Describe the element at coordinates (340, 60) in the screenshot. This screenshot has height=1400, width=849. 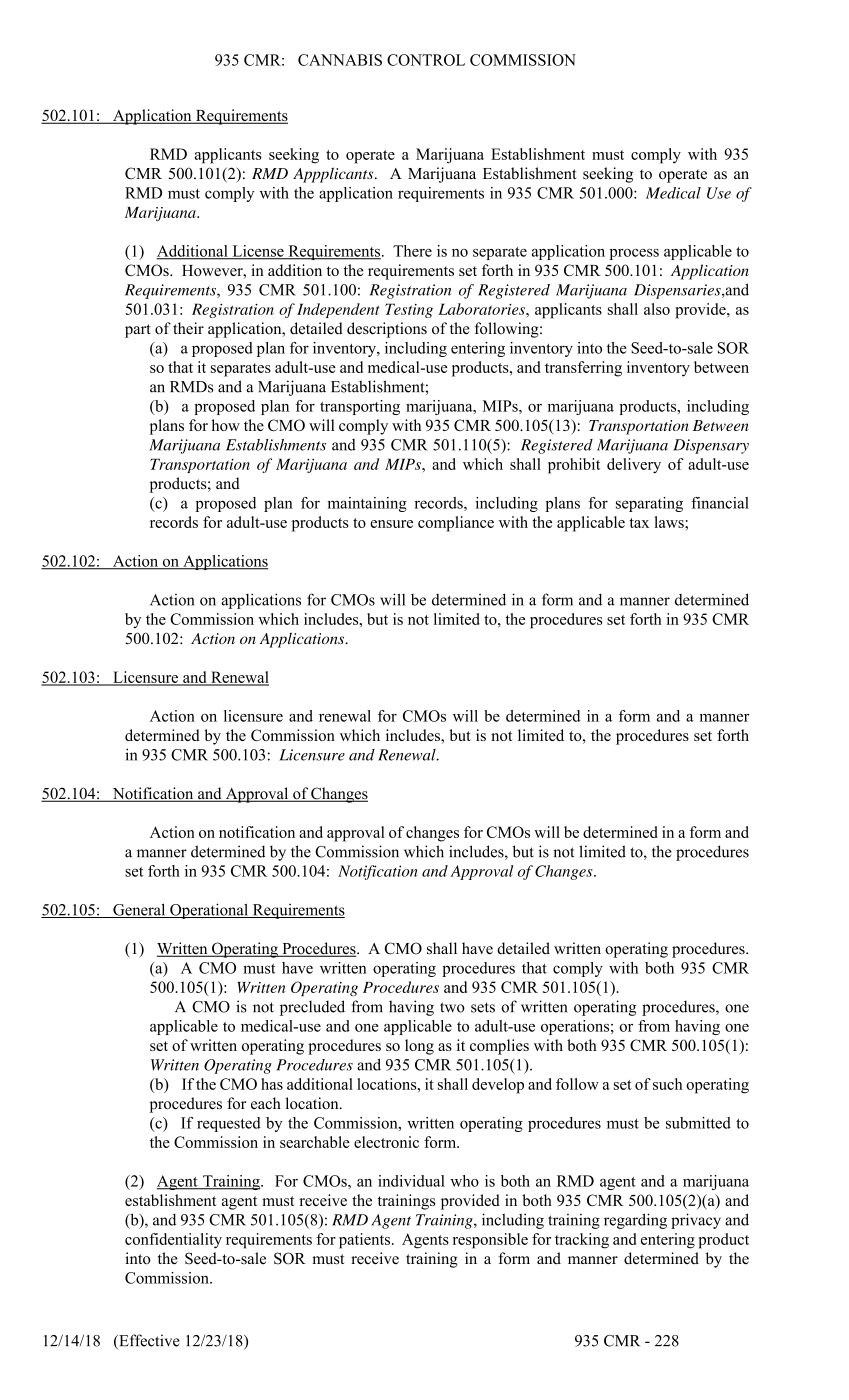
I see `CANNABIS` at that location.
